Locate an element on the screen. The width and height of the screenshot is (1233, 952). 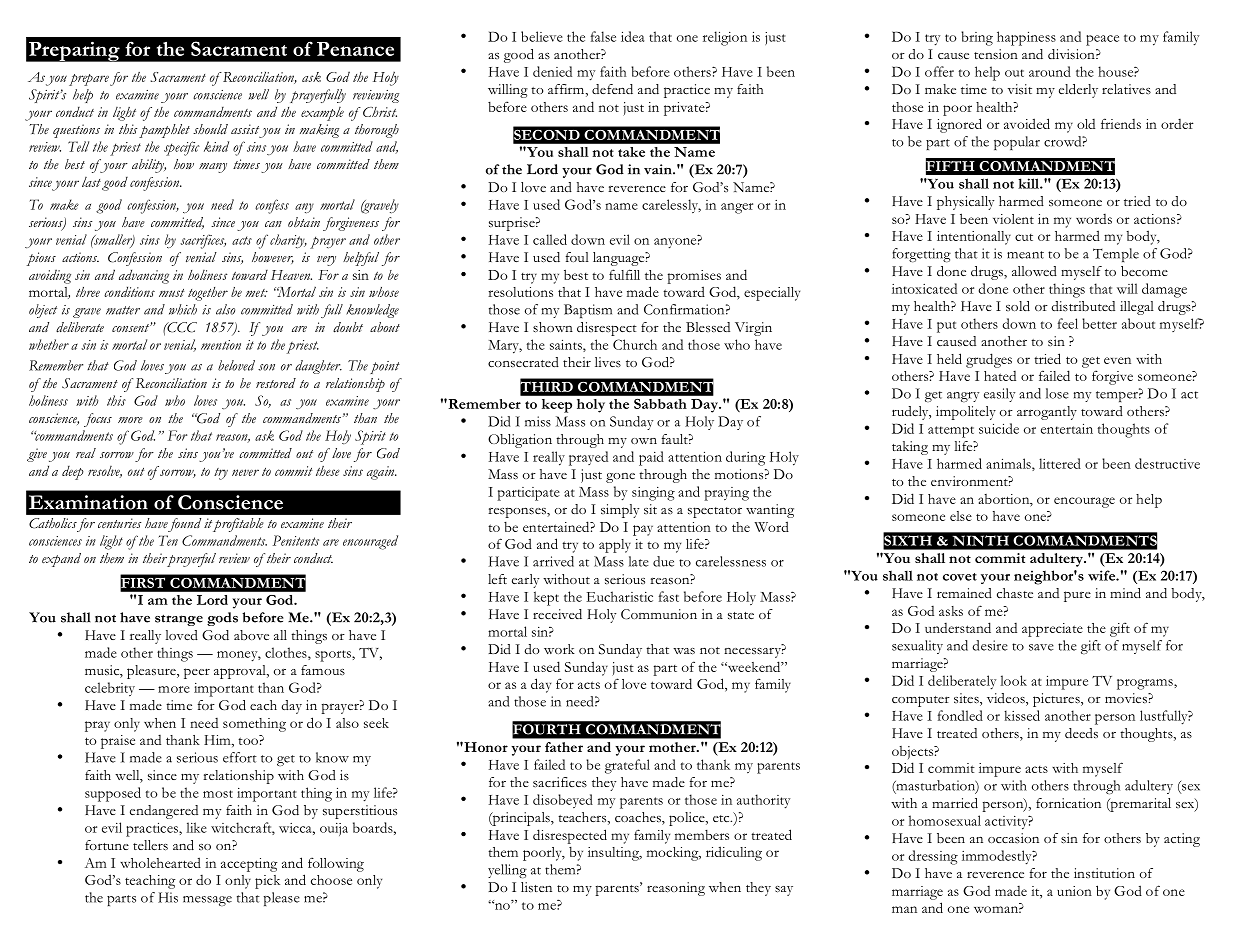
listen is located at coordinates (536, 887).
